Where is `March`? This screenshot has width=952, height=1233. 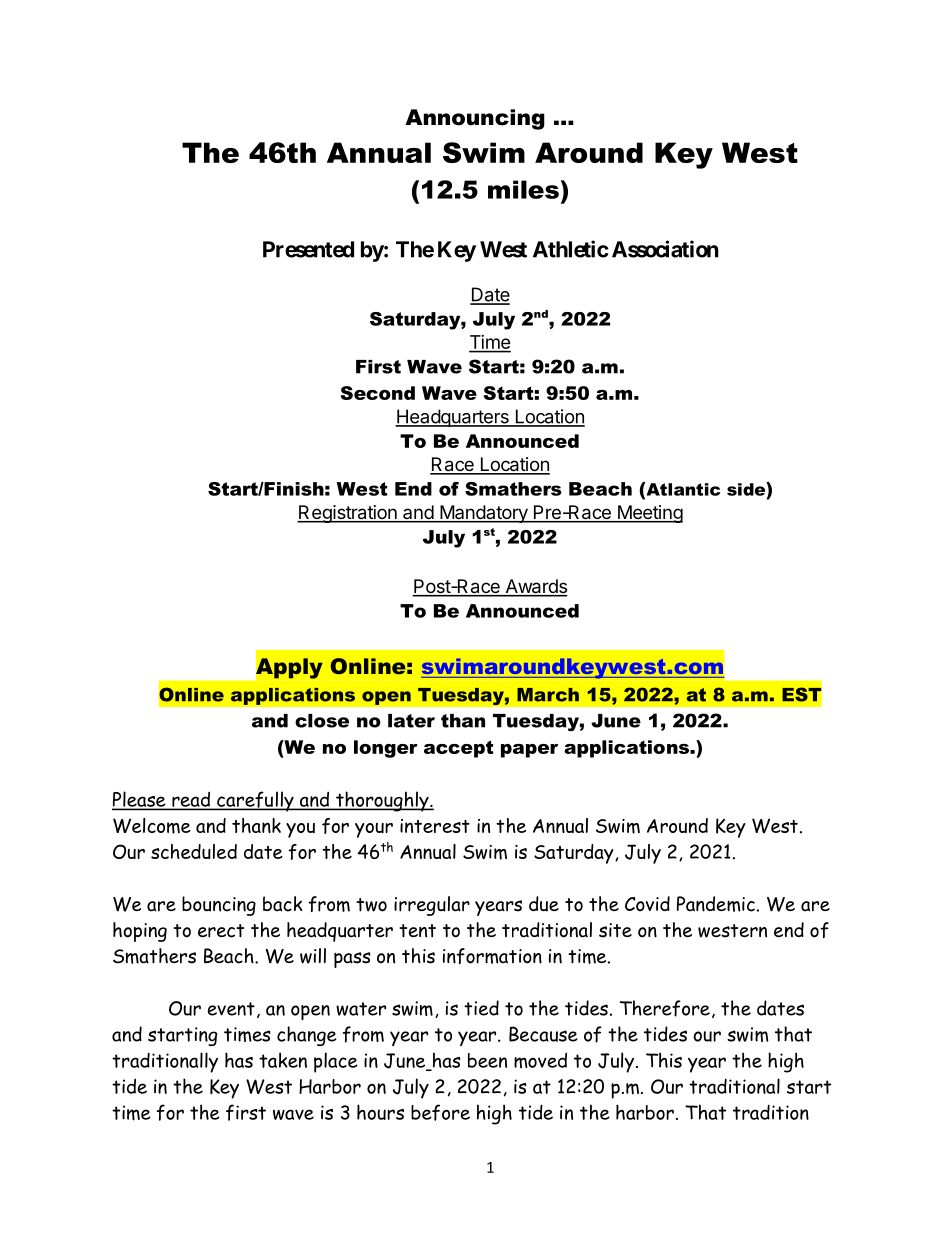 March is located at coordinates (548, 695).
